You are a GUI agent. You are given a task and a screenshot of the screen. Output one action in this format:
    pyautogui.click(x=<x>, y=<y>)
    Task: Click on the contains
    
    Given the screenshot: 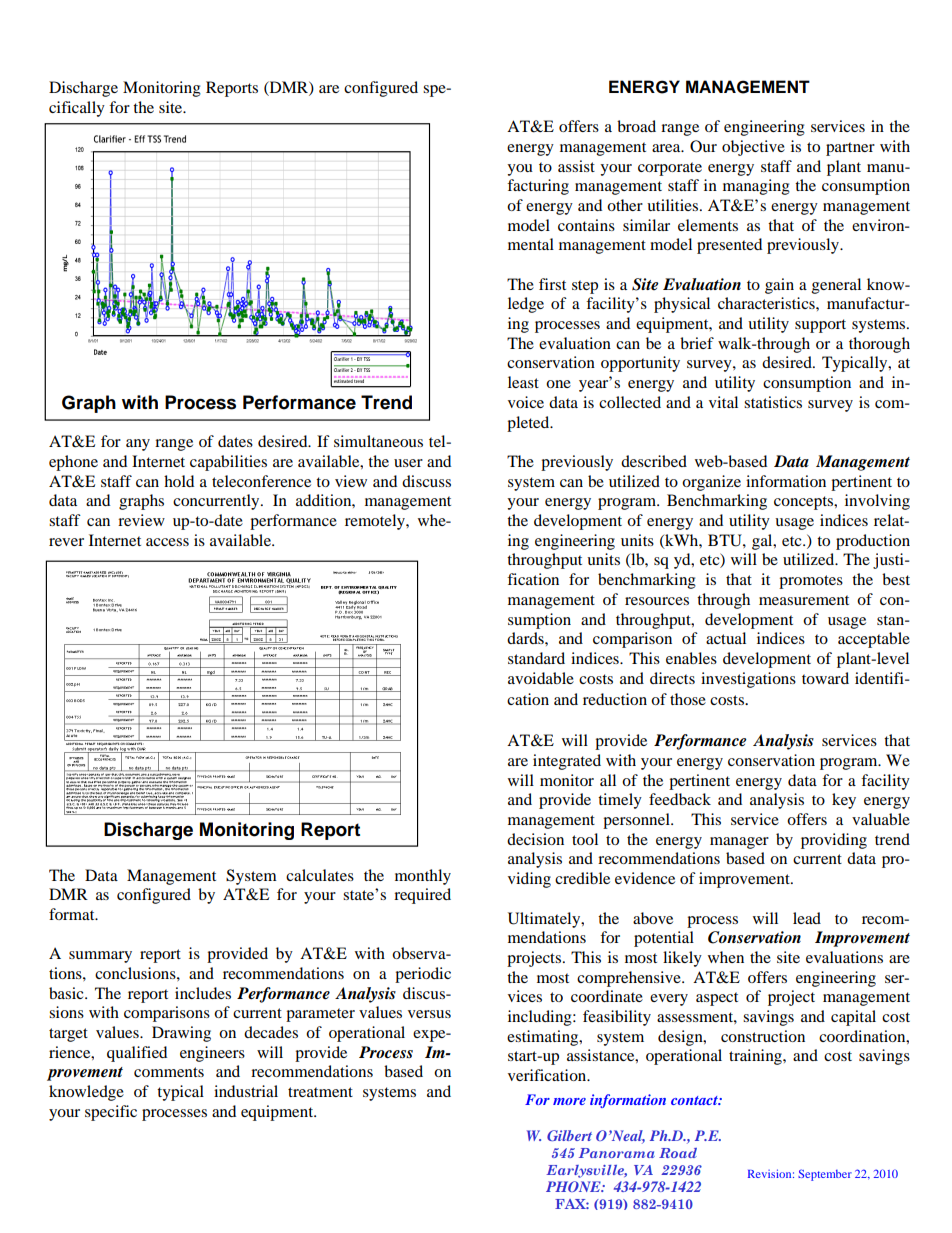 What is the action you would take?
    pyautogui.click(x=586, y=225)
